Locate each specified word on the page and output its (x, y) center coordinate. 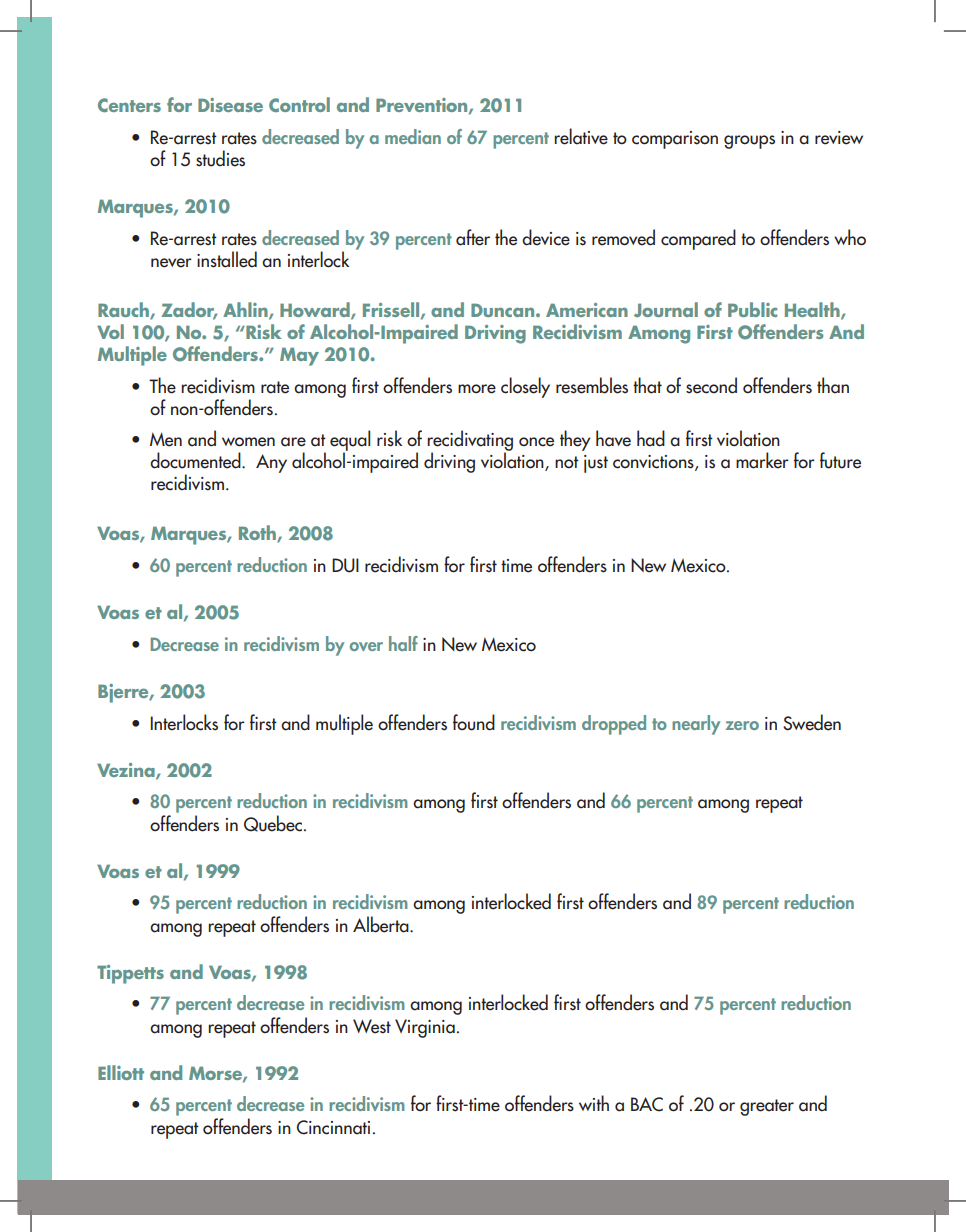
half (403, 643)
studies (220, 158)
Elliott (121, 1072)
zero (742, 725)
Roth (258, 534)
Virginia (425, 1028)
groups (749, 142)
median (413, 136)
